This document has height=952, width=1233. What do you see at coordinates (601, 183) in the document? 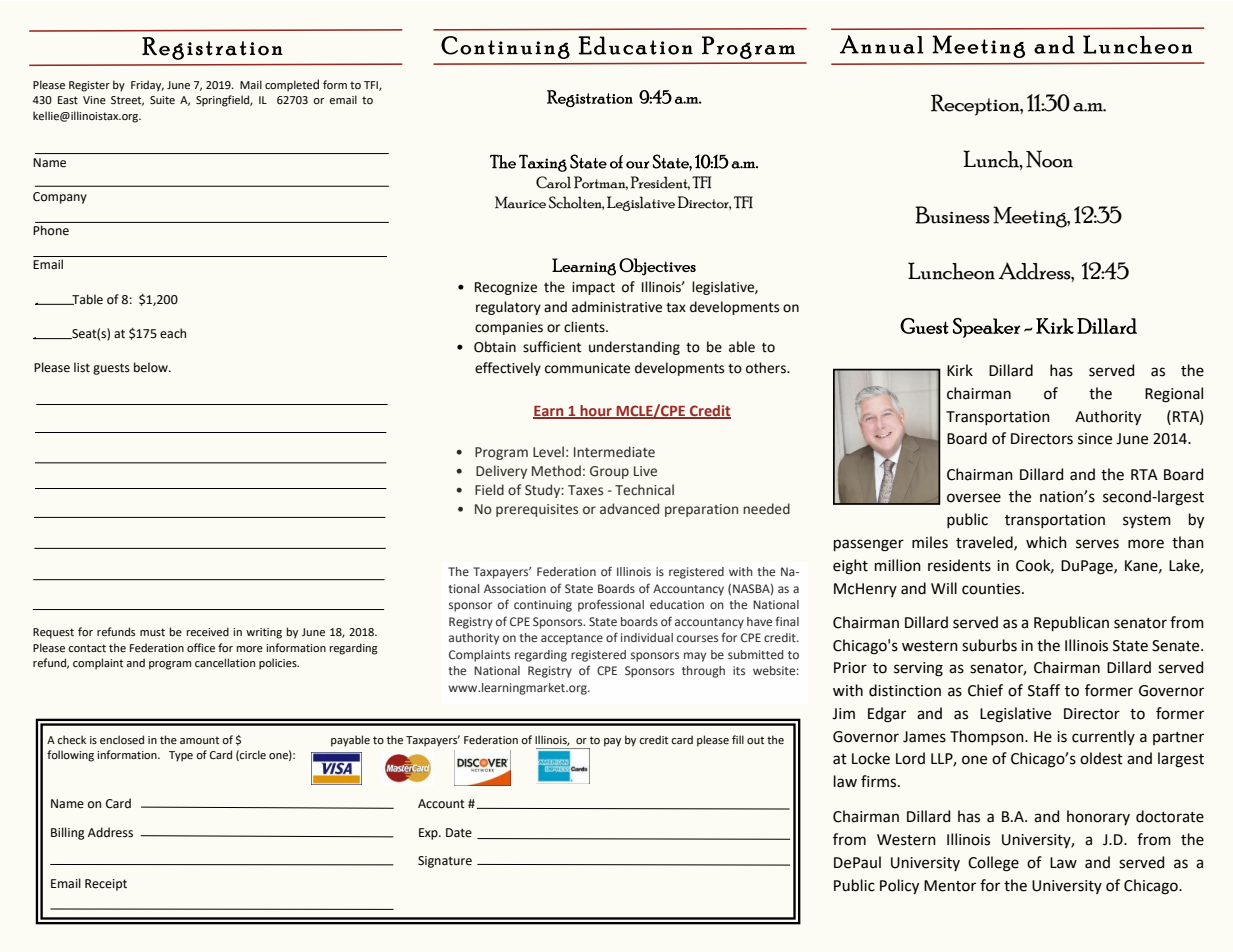
I see `Portman` at bounding box center [601, 183].
